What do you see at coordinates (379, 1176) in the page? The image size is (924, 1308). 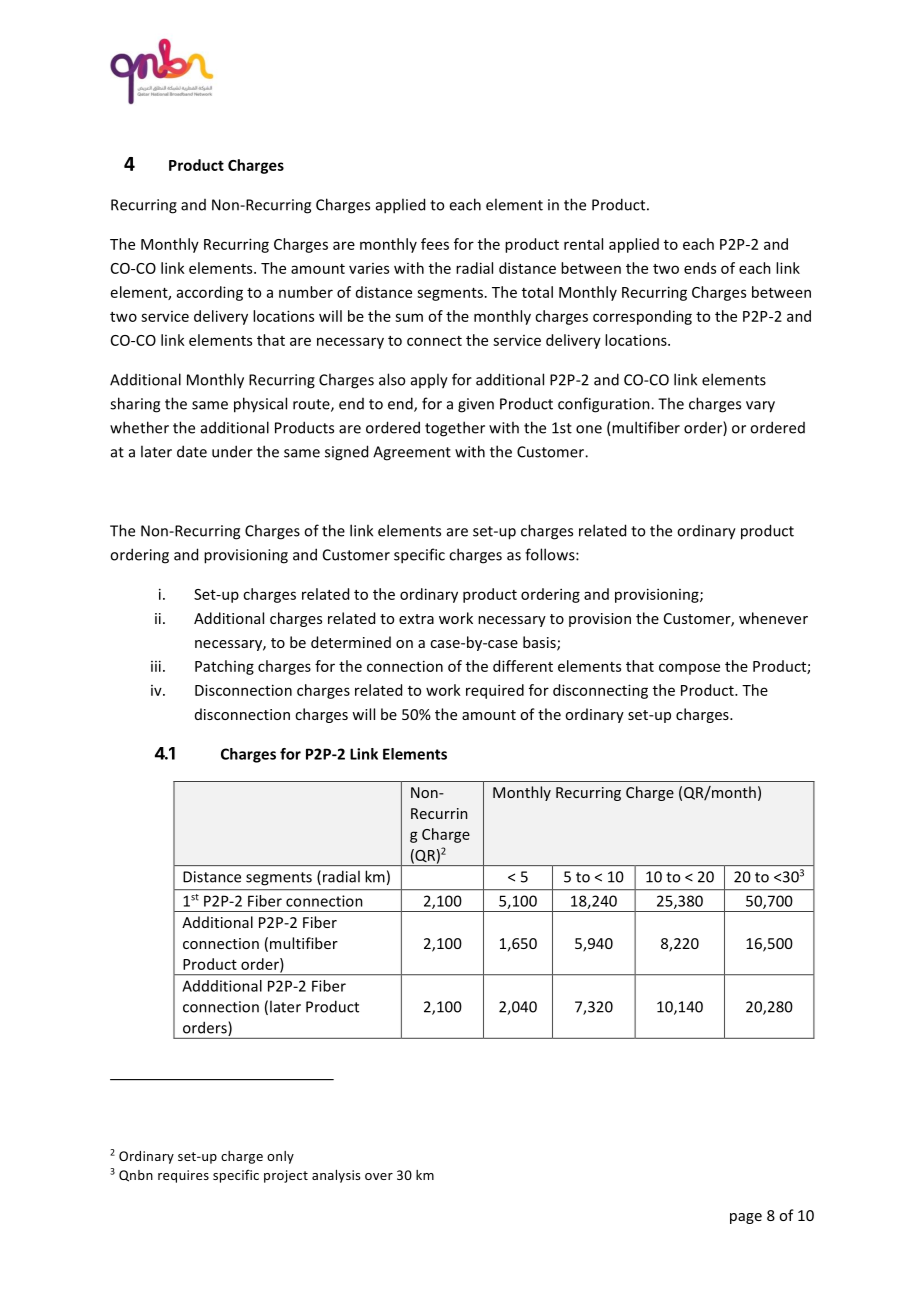 I see `over` at bounding box center [379, 1176].
